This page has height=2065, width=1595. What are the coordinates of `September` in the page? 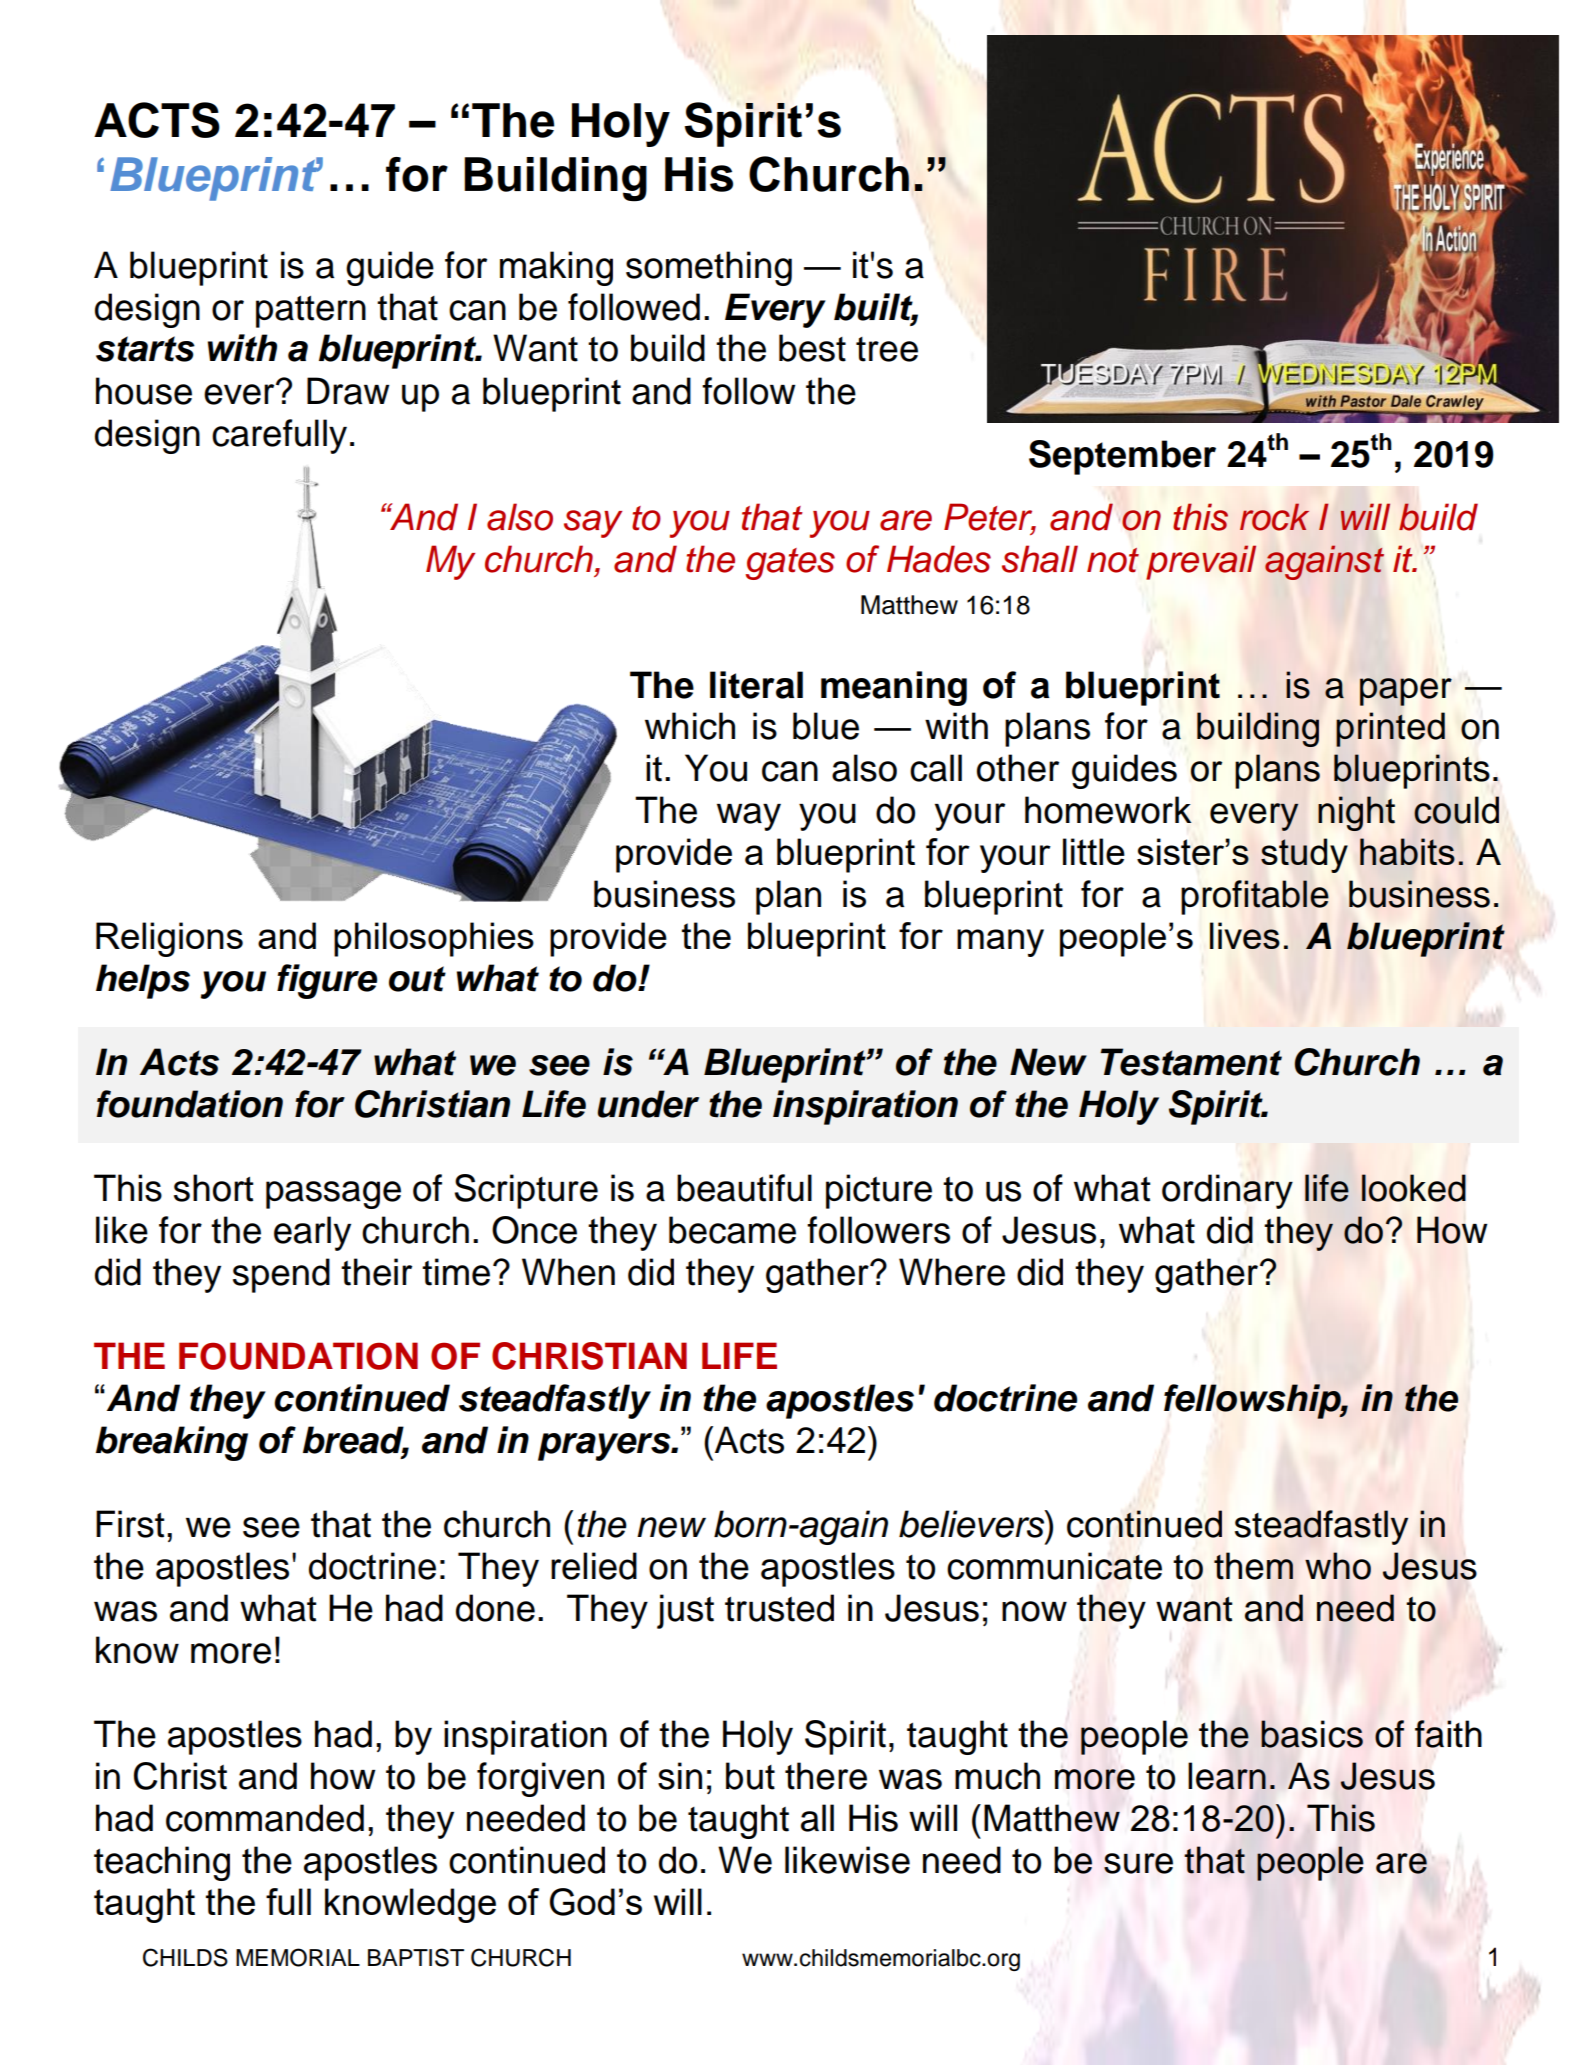 It's located at (1122, 457).
